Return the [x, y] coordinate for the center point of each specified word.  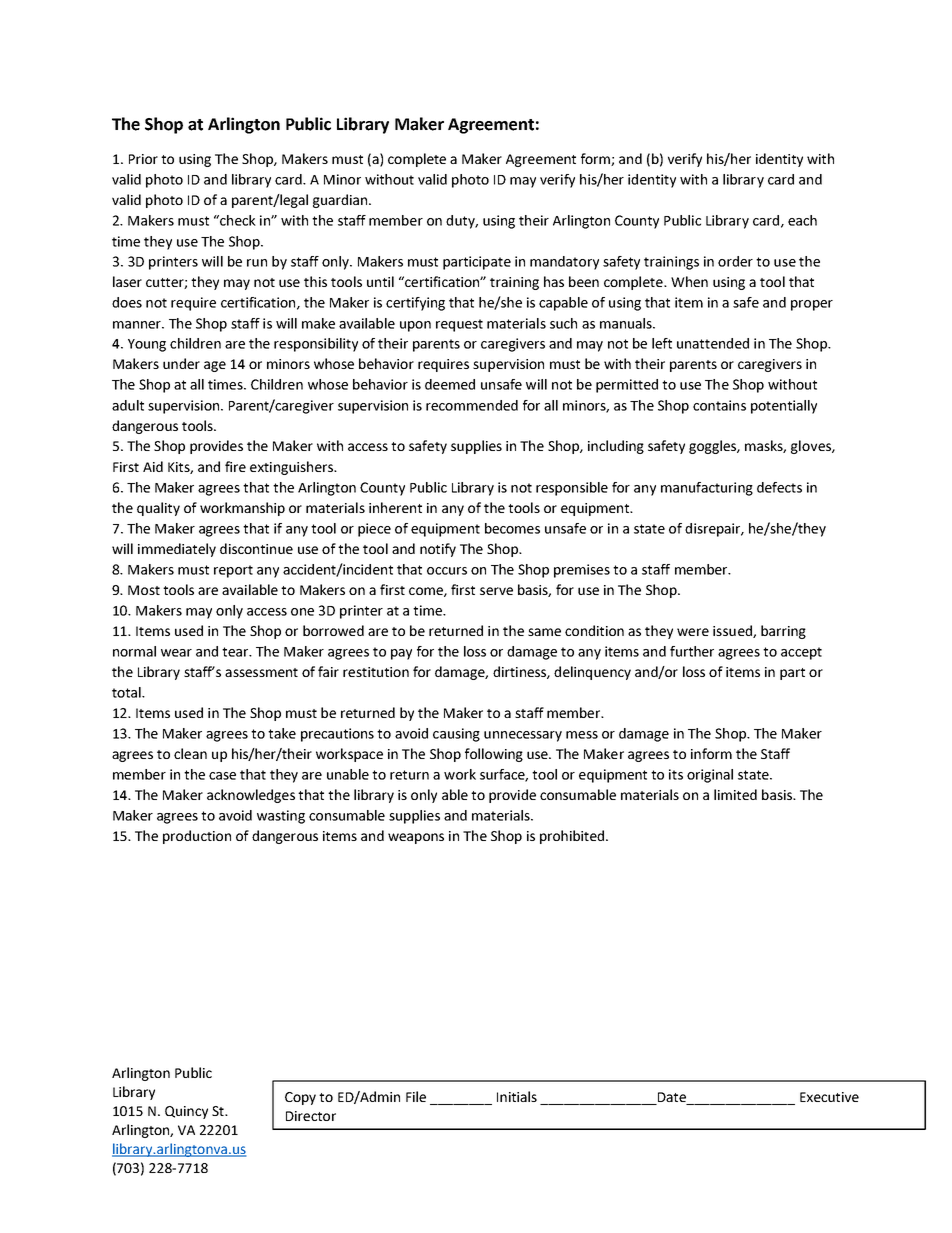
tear [236, 652]
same [544, 632]
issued [733, 631]
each [802, 220]
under [181, 363]
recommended [472, 405]
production [197, 837]
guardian [340, 201]
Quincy [186, 1112]
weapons [416, 838]
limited [735, 794]
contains [719, 405]
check [237, 220]
